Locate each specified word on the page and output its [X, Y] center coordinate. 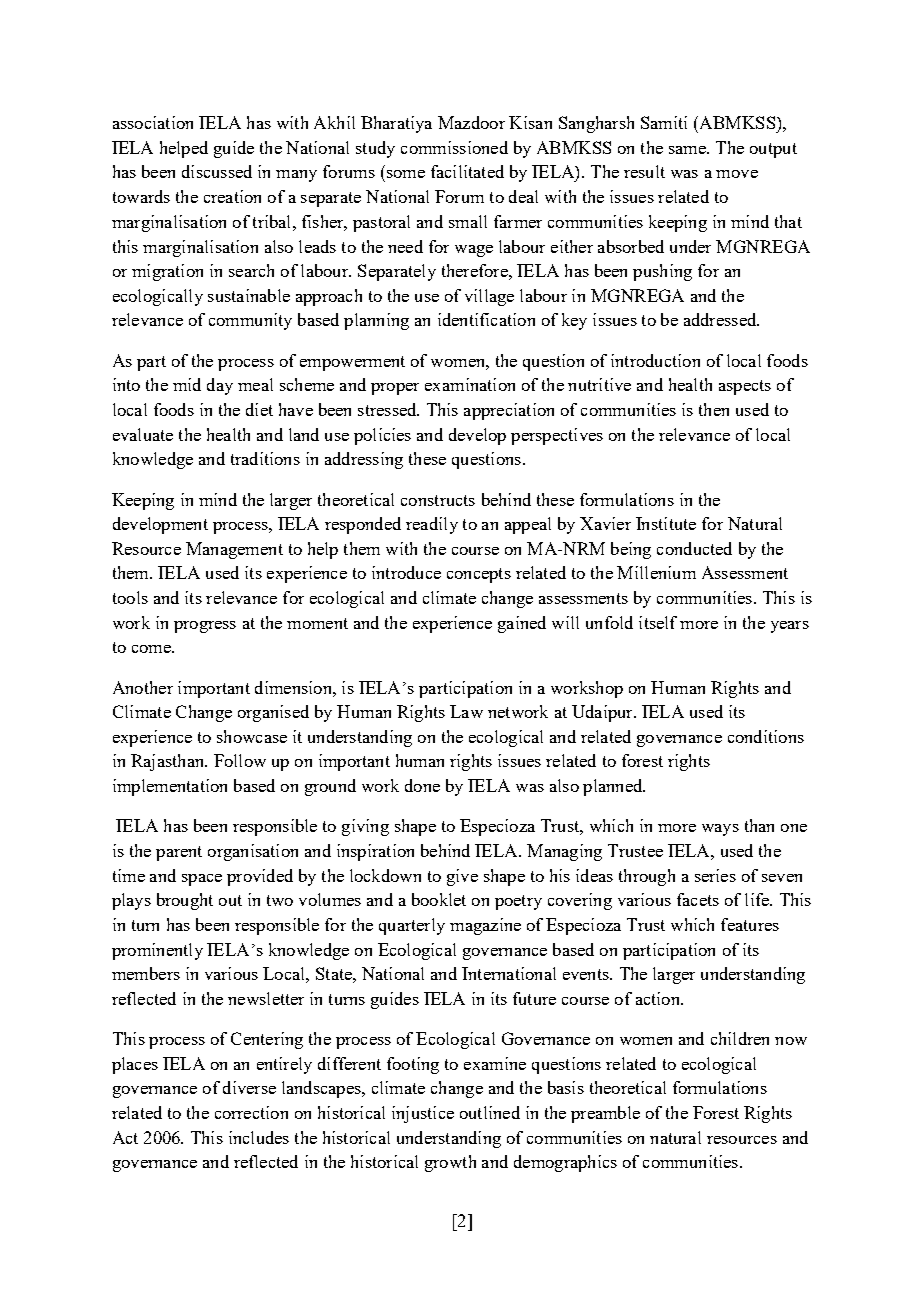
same [688, 150]
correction [251, 1112]
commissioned [454, 147]
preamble [605, 1114]
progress [205, 627]
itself [658, 622]
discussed [217, 171]
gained [522, 624]
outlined [490, 1112]
